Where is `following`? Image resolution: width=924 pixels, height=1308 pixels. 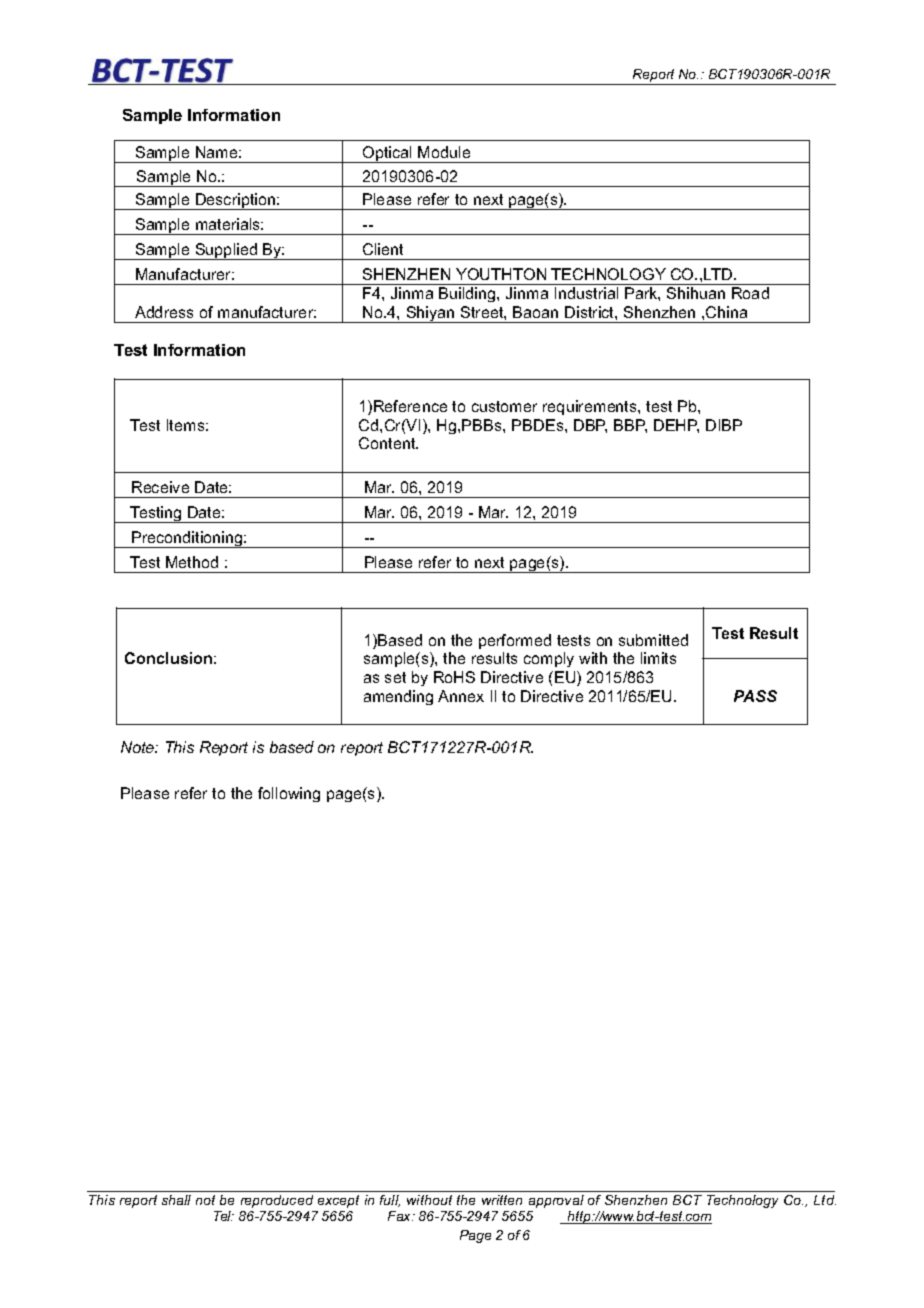 following is located at coordinates (289, 794).
